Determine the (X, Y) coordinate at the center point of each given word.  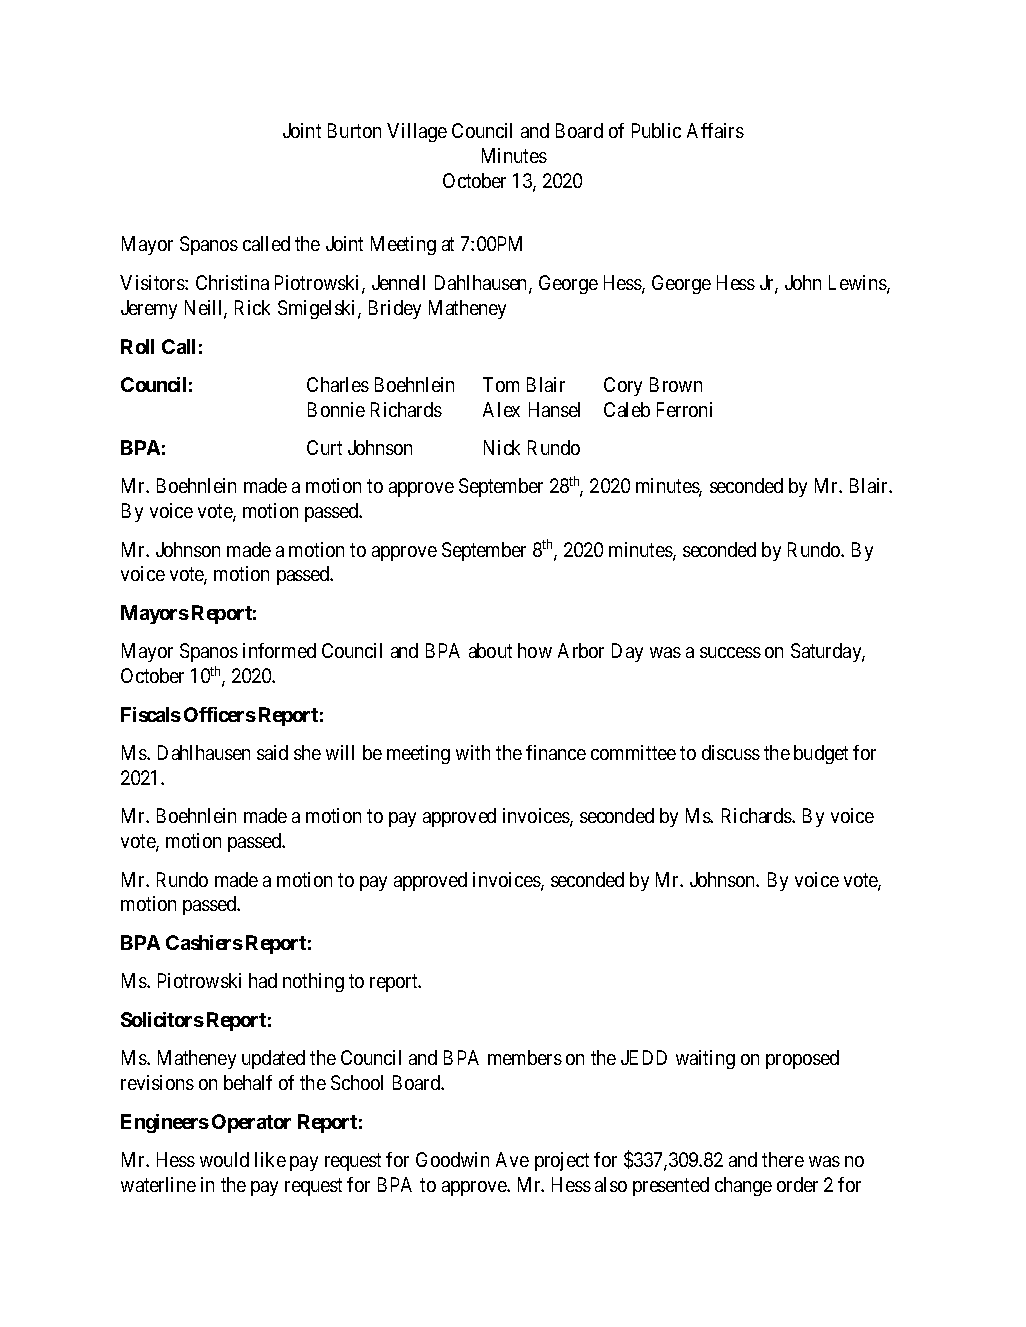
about (490, 650)
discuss (731, 752)
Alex (501, 409)
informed (279, 650)
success (730, 652)
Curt (324, 447)
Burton (354, 130)
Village (417, 132)
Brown (676, 384)
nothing (313, 982)
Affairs (715, 130)
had (263, 980)
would (224, 1159)
